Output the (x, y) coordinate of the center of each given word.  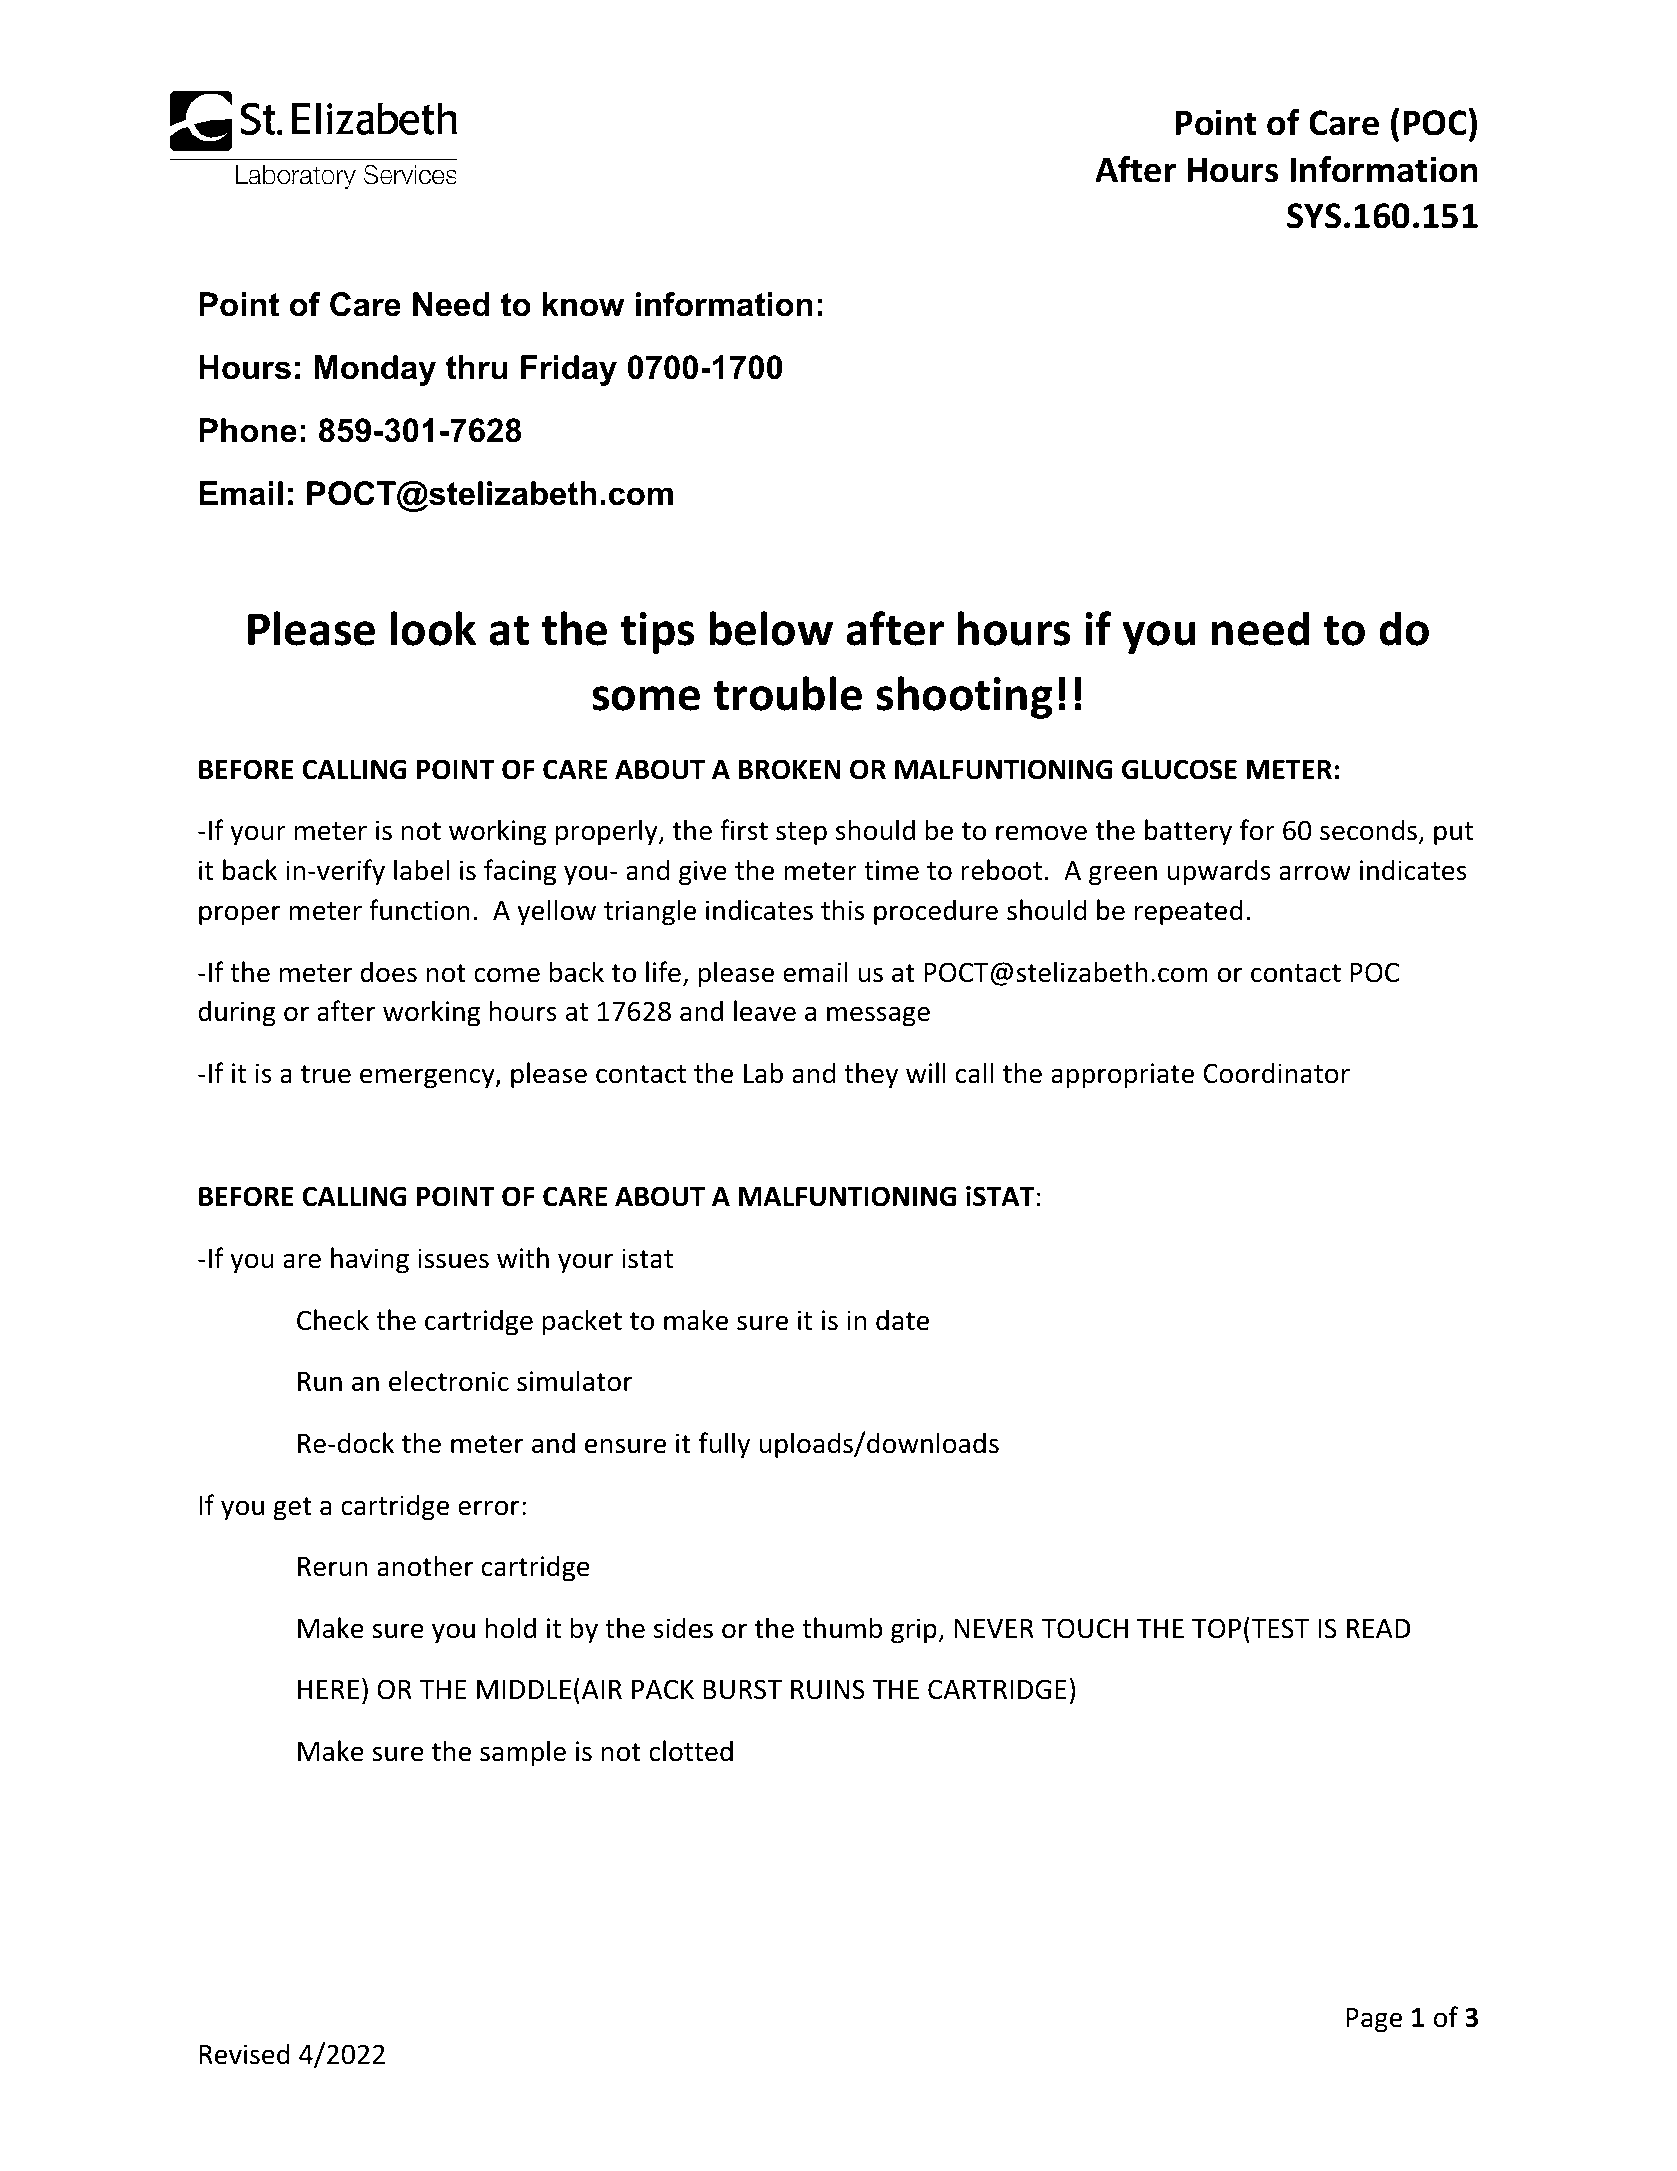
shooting (964, 697)
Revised (244, 2054)
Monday (375, 370)
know (584, 304)
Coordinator (1276, 1073)
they (871, 1075)
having (370, 1260)
